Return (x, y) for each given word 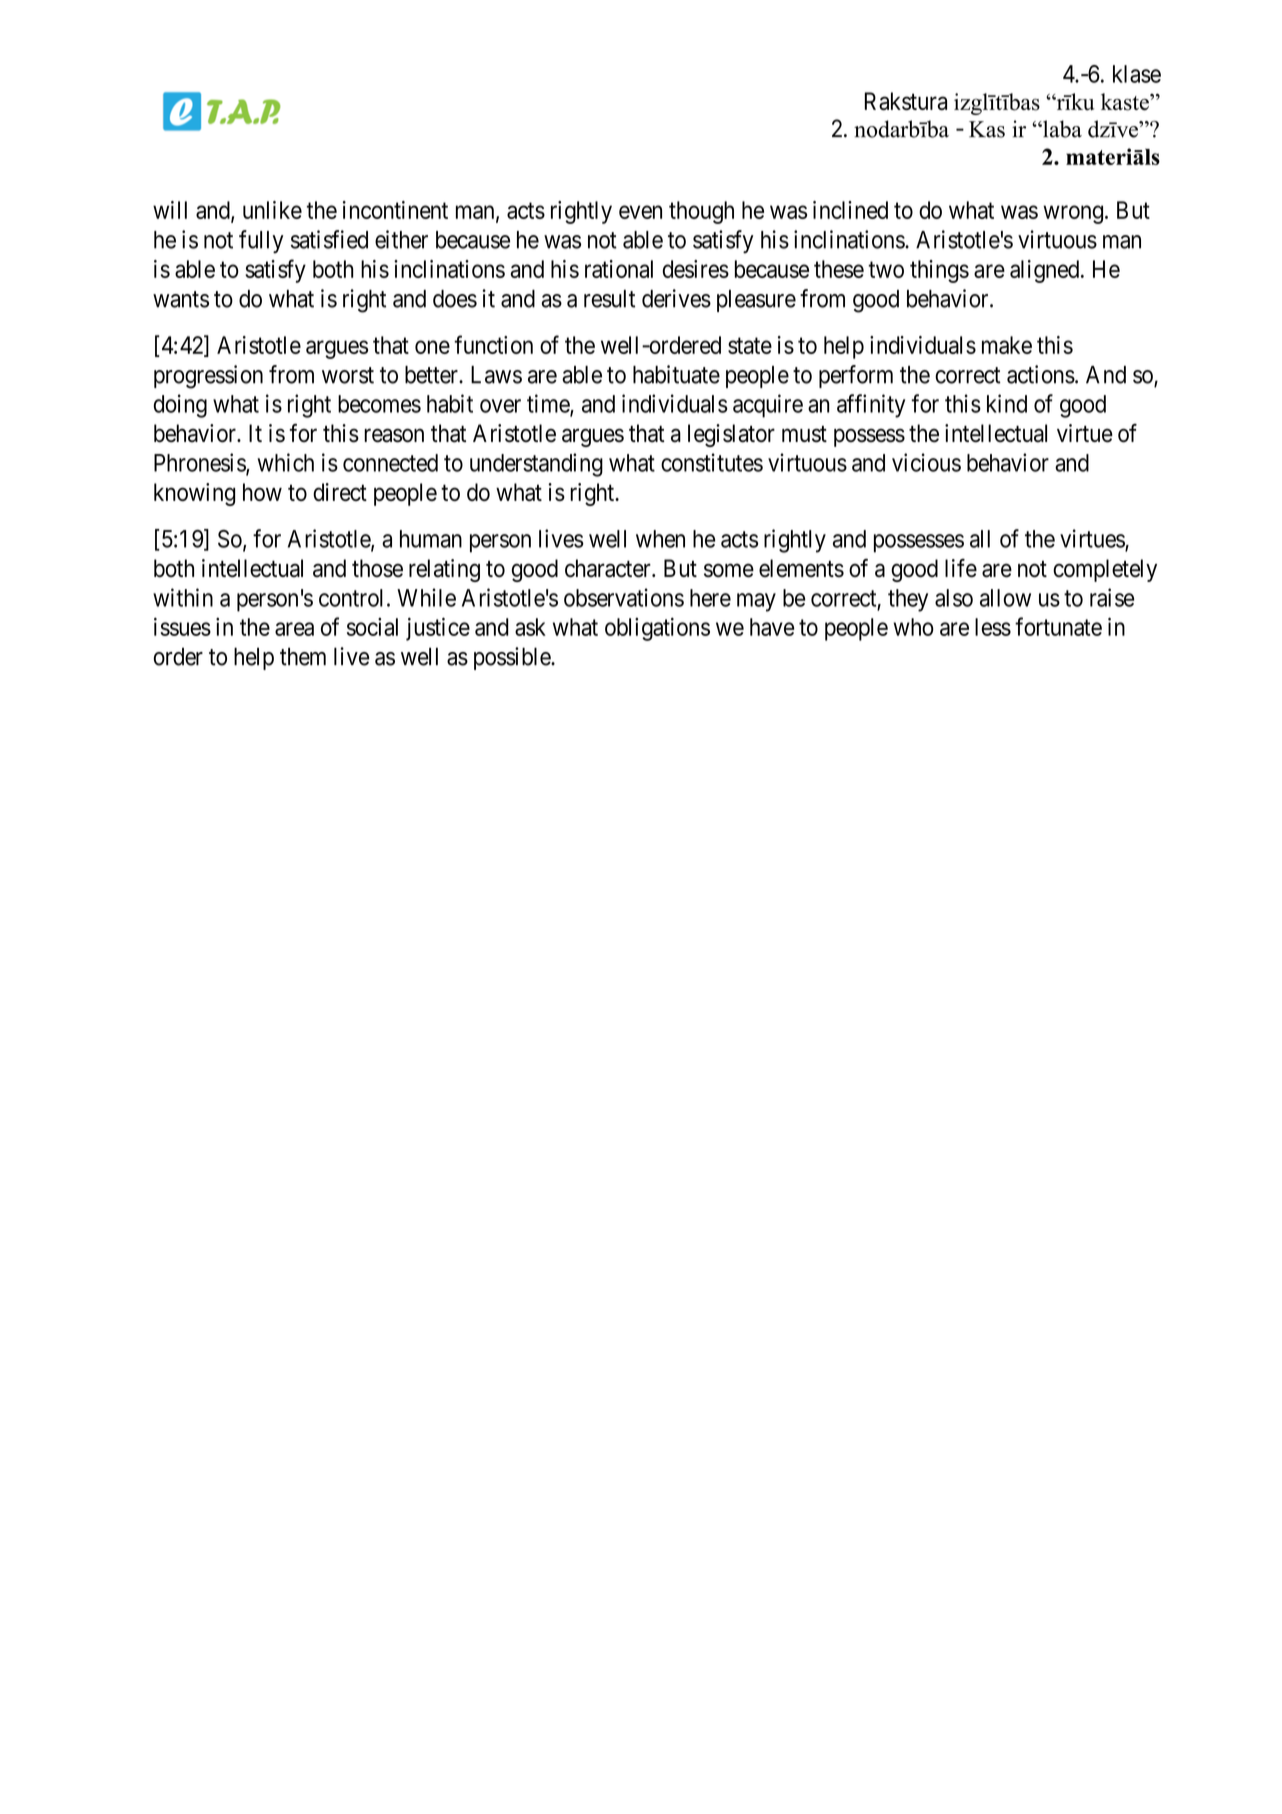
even (640, 212)
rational (619, 269)
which (285, 462)
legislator (731, 435)
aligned (1046, 271)
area (294, 629)
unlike (272, 210)
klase (1137, 74)
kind (1007, 403)
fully (261, 241)
